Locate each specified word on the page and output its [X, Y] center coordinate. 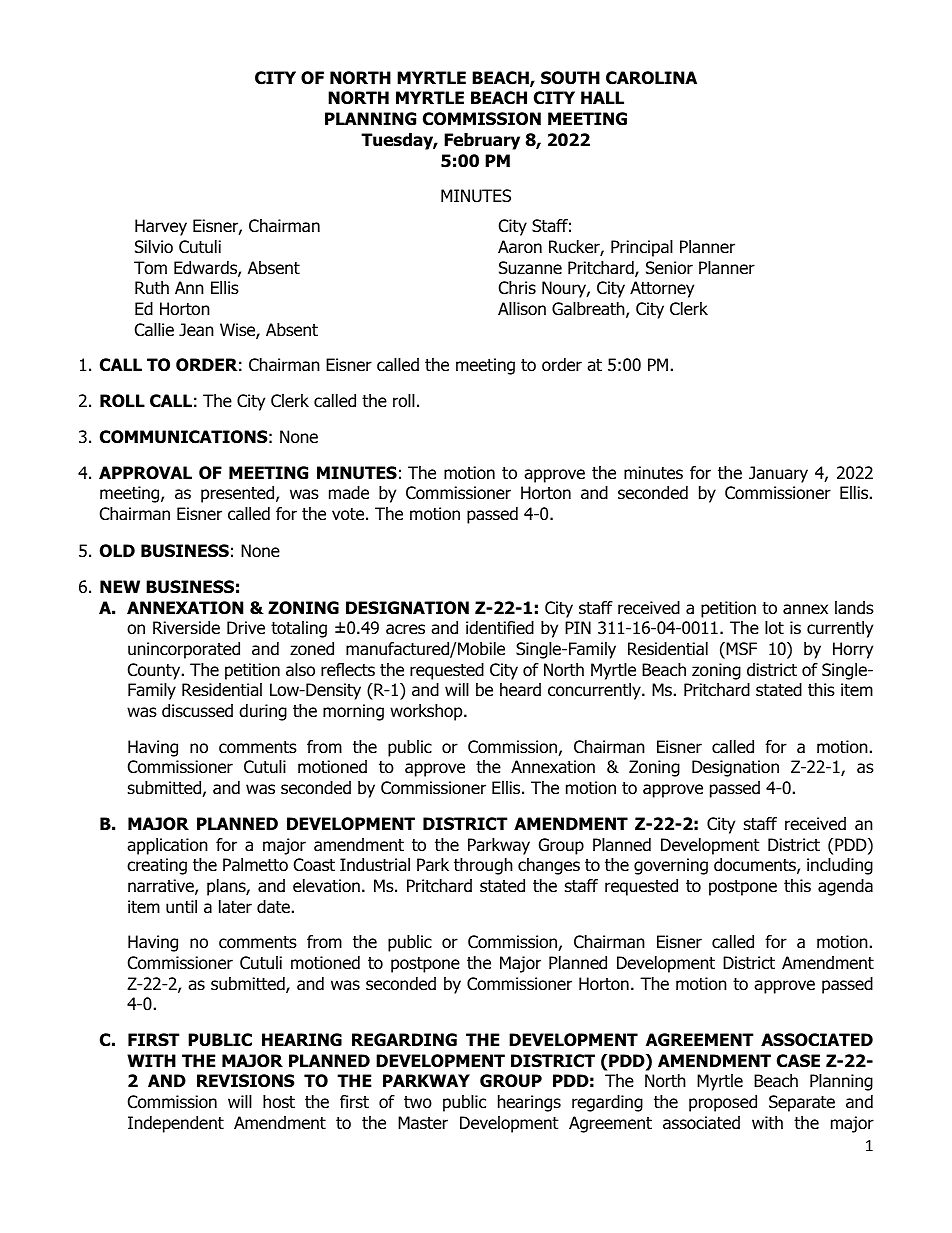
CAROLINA [651, 78]
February [482, 141]
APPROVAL [145, 473]
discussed [197, 711]
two [418, 1102]
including [840, 866]
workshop [427, 712]
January [778, 474]
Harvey [161, 227]
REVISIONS [246, 1081]
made [349, 493]
